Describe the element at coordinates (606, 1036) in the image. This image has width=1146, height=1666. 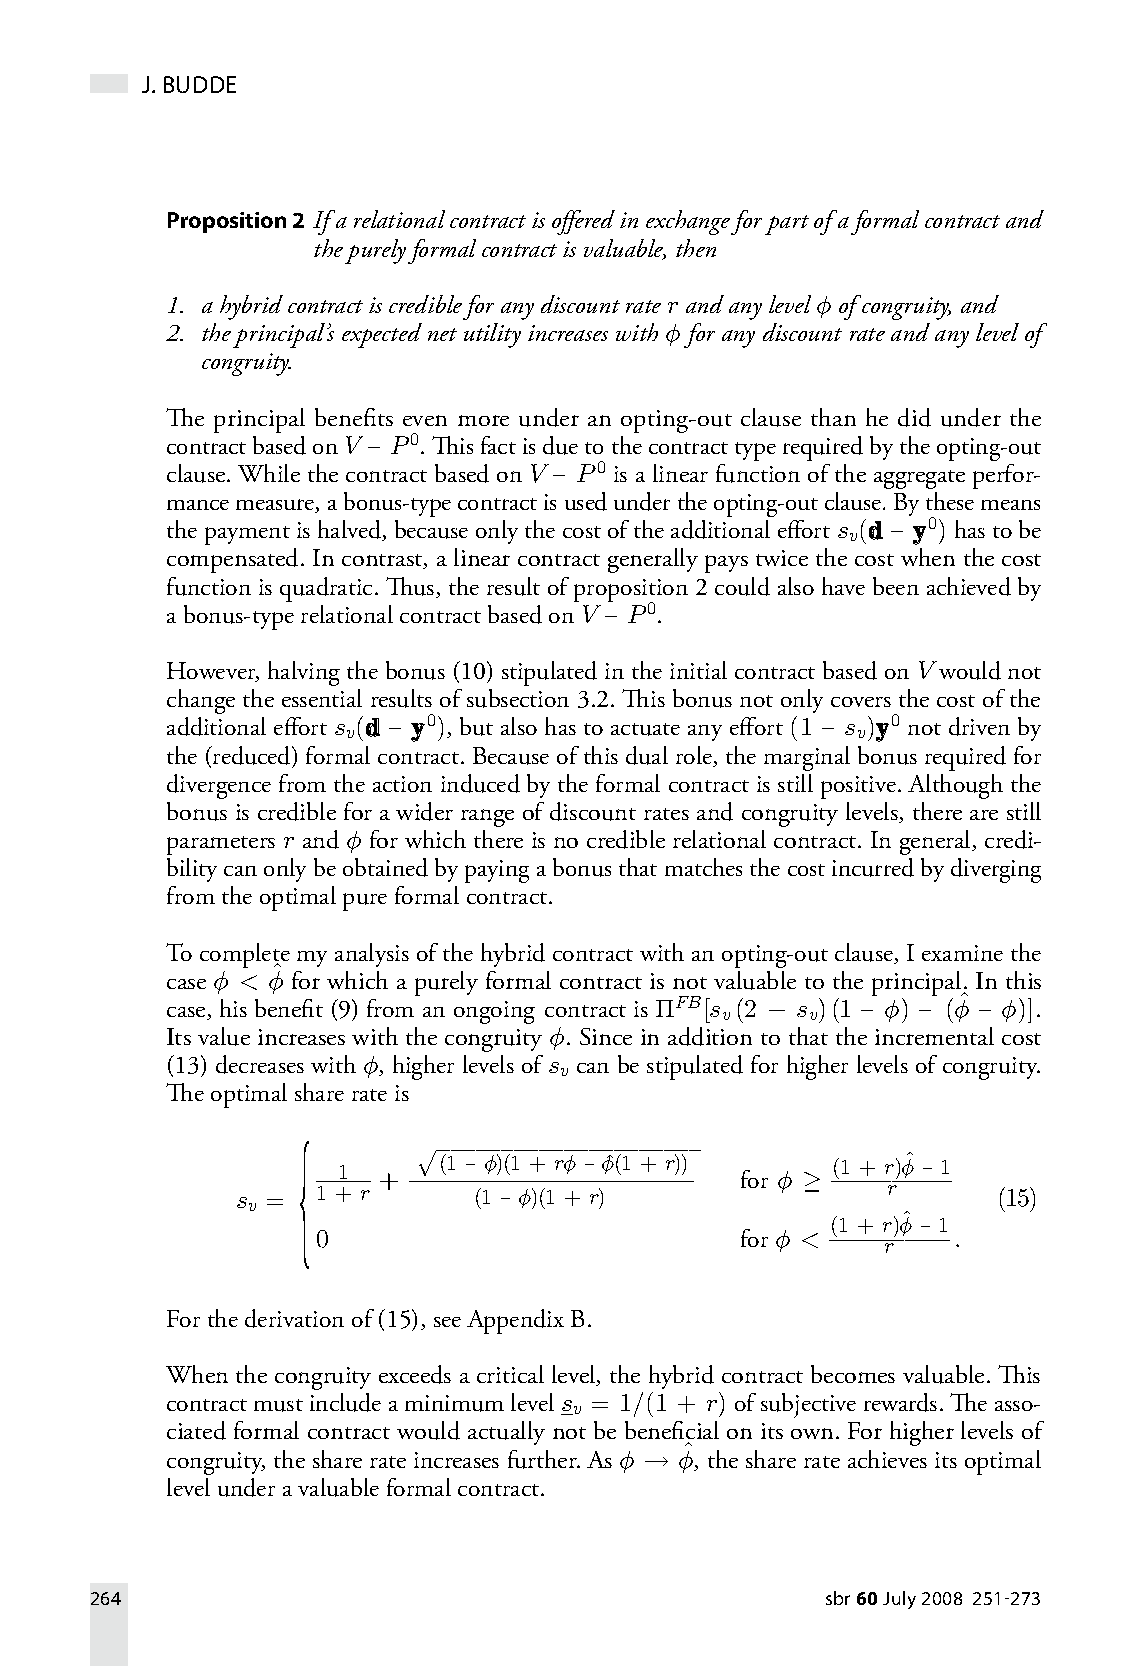
I see `Since` at that location.
